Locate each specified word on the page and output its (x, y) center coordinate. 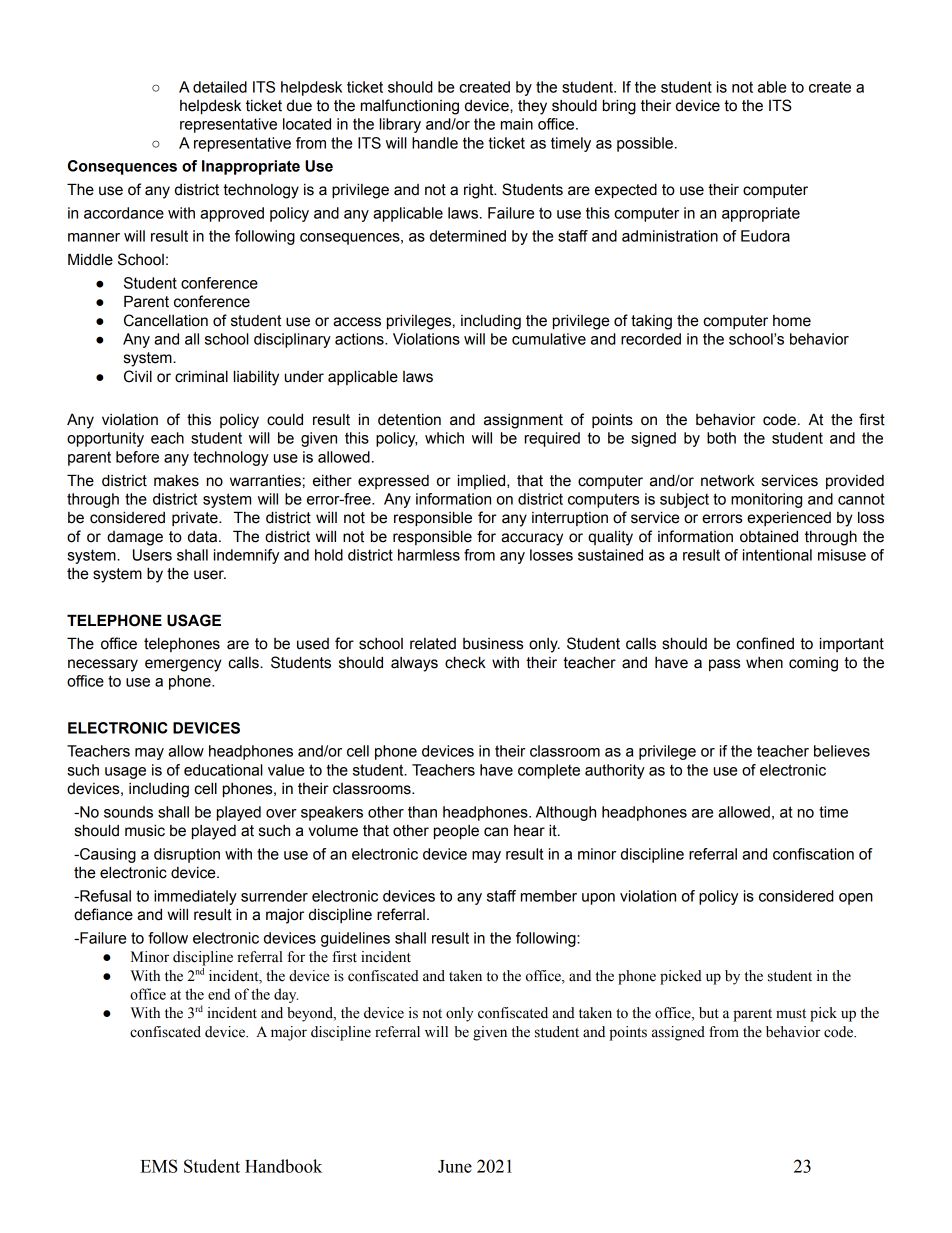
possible (645, 144)
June (455, 1166)
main (517, 124)
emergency (183, 665)
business (493, 644)
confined (765, 643)
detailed (220, 87)
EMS (159, 1166)
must (791, 1014)
